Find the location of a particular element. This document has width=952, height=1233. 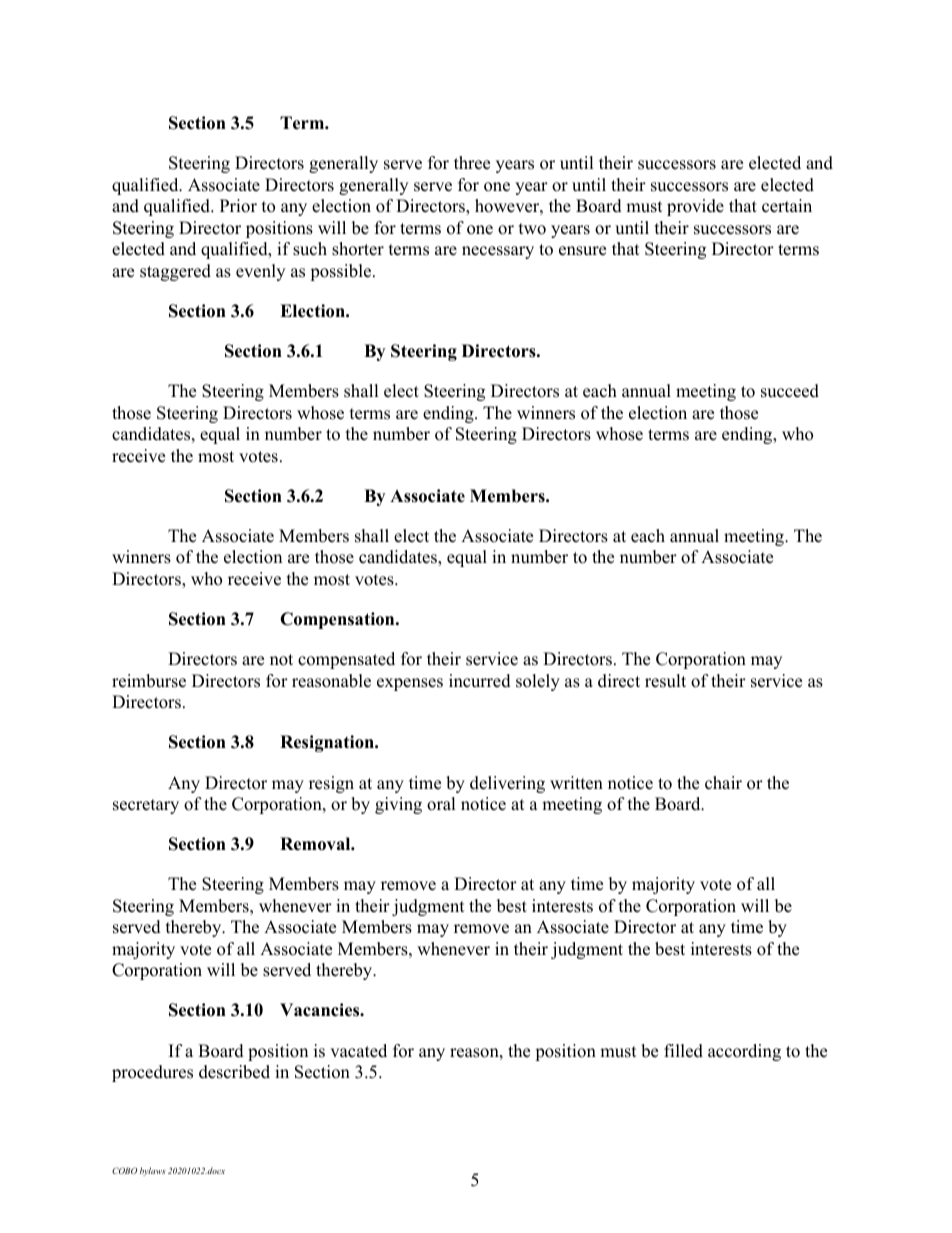

bylaws is located at coordinates (153, 1171).
